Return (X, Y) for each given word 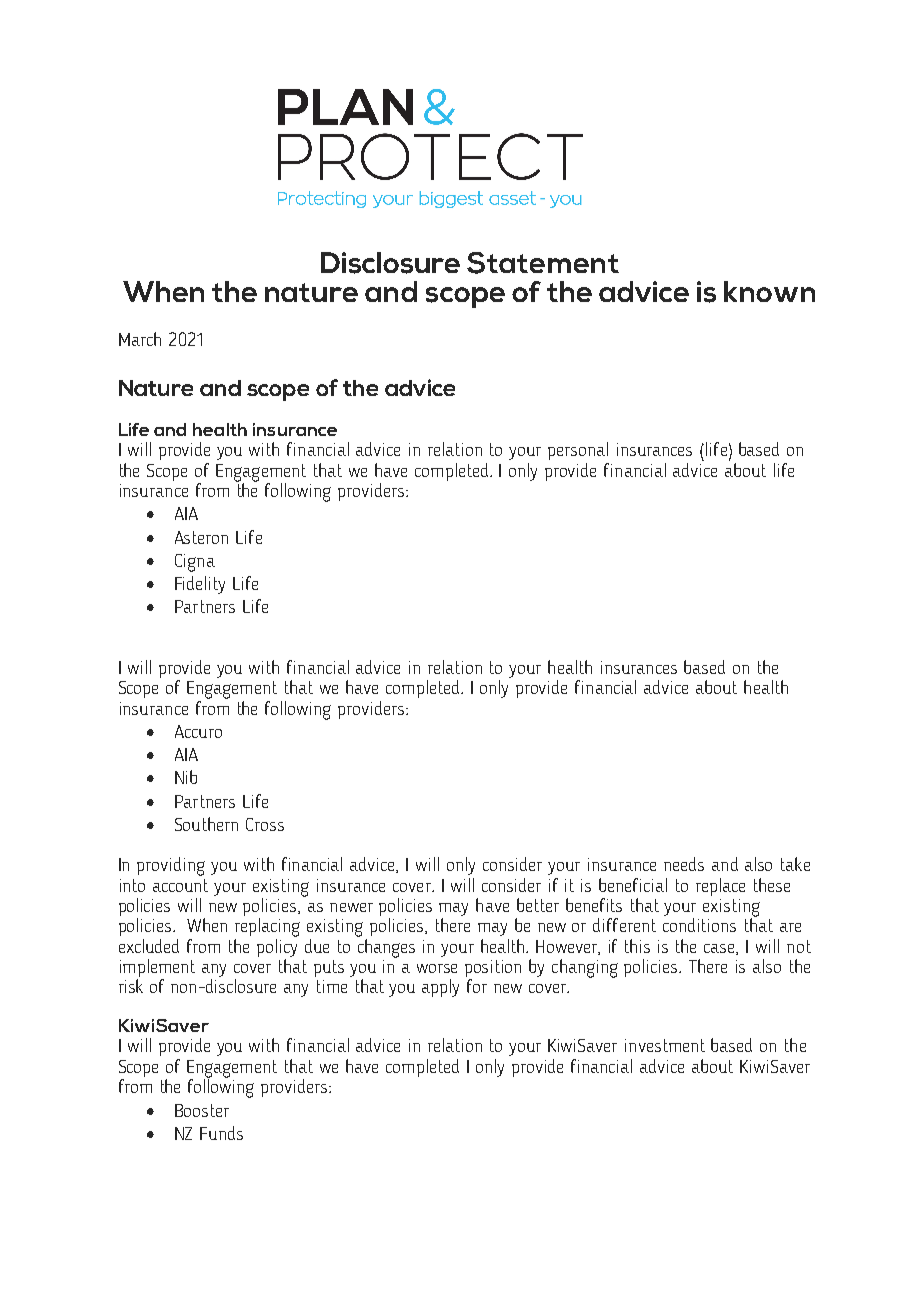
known (769, 291)
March (140, 339)
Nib (186, 777)
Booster (202, 1110)
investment (665, 1045)
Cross (265, 824)
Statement (543, 263)
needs (684, 864)
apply (440, 988)
